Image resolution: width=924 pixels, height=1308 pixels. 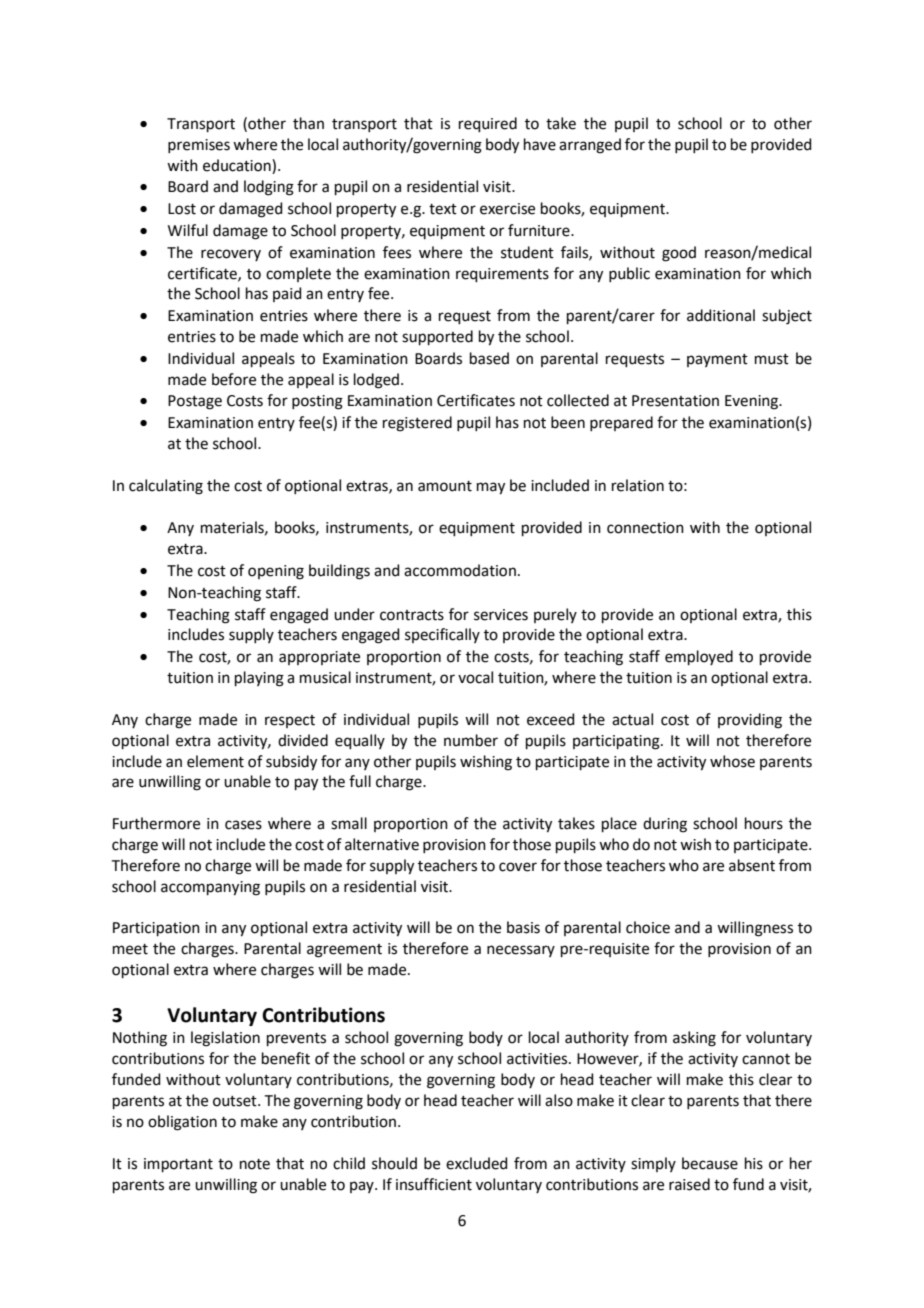 What do you see at coordinates (199, 146) in the screenshot?
I see `premises` at bounding box center [199, 146].
